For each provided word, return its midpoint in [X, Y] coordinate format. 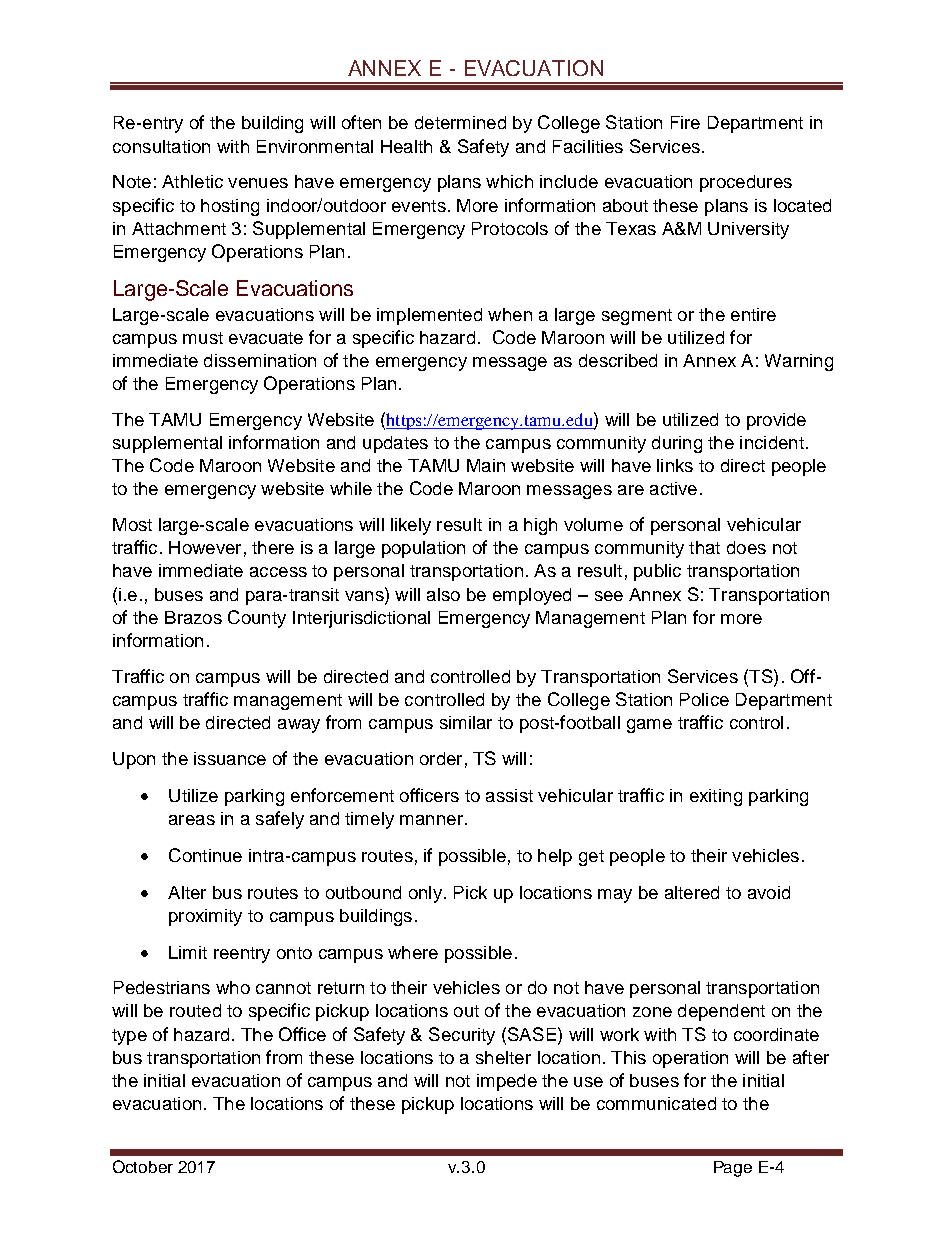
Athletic [192, 181]
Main [486, 465]
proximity [205, 917]
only [425, 894]
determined [460, 122]
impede [507, 1082]
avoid [769, 892]
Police [704, 699]
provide [776, 421]
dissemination [260, 360]
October [143, 1166]
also [443, 594]
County [257, 619]
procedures [746, 183]
